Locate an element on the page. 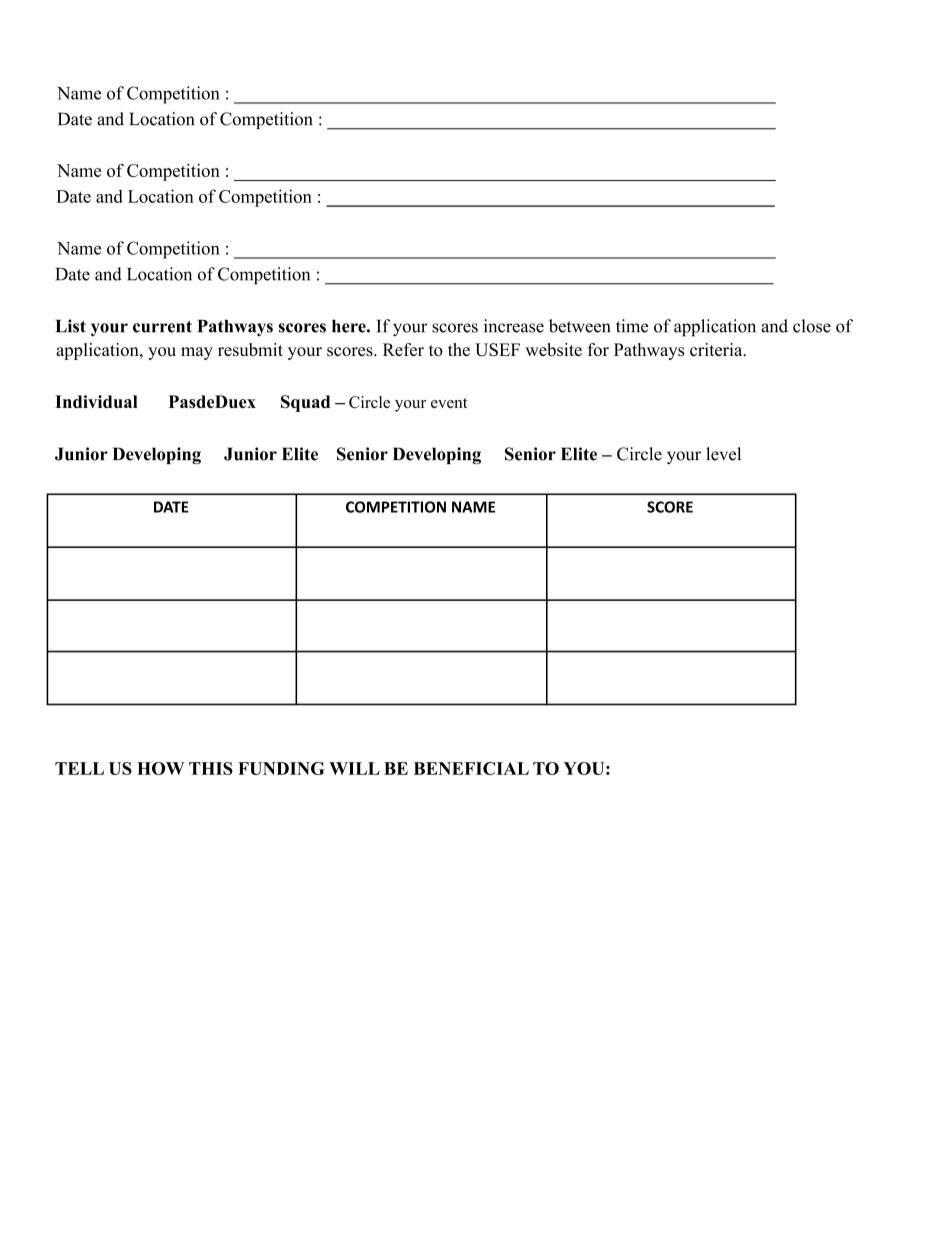 The image size is (952, 1233). HOW is located at coordinates (160, 768).
